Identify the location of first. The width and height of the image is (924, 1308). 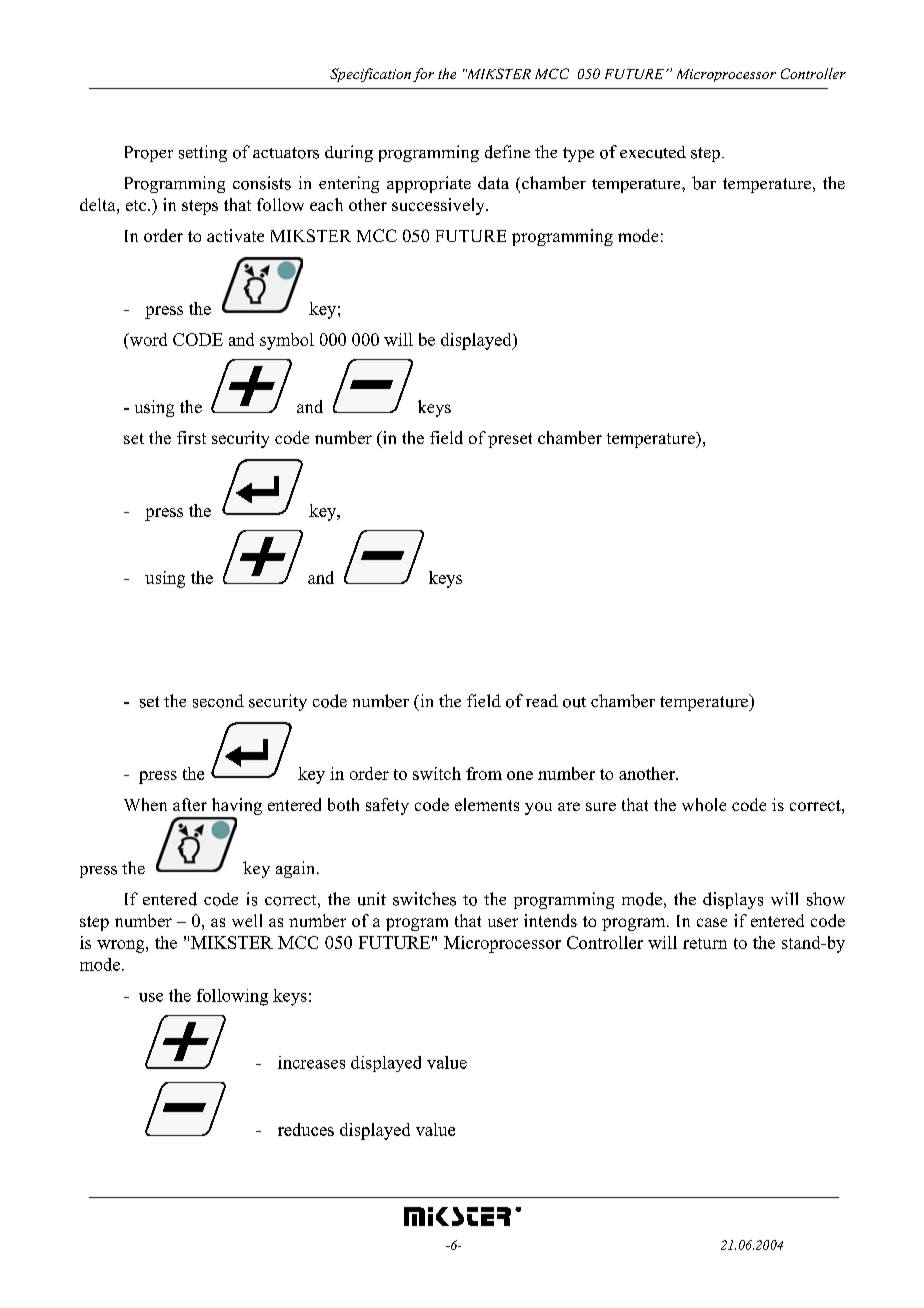
(191, 437).
